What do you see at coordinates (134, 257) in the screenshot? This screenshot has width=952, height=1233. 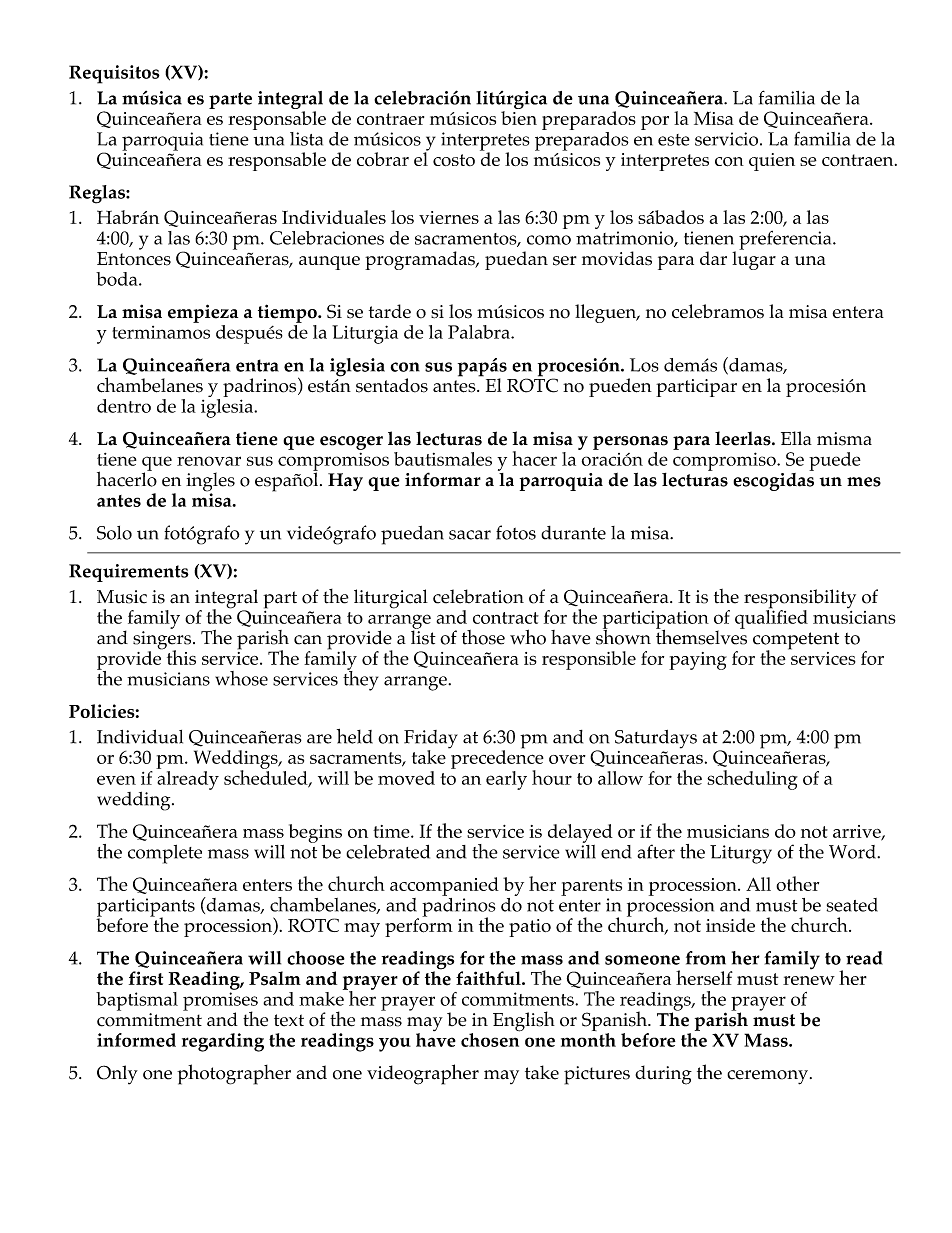 I see `Entonces` at bounding box center [134, 257].
